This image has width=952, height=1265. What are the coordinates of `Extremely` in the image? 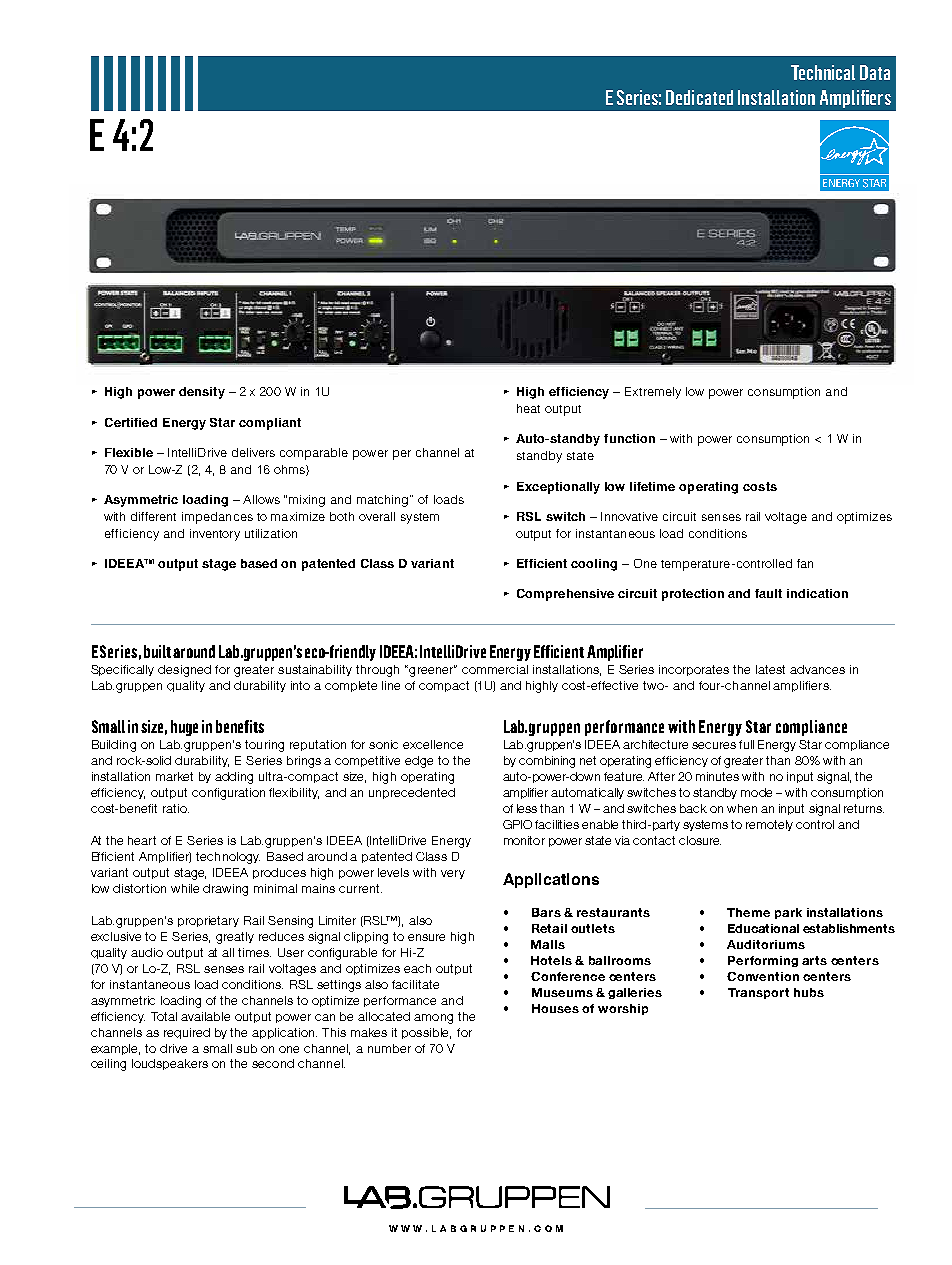 It's located at (653, 393).
